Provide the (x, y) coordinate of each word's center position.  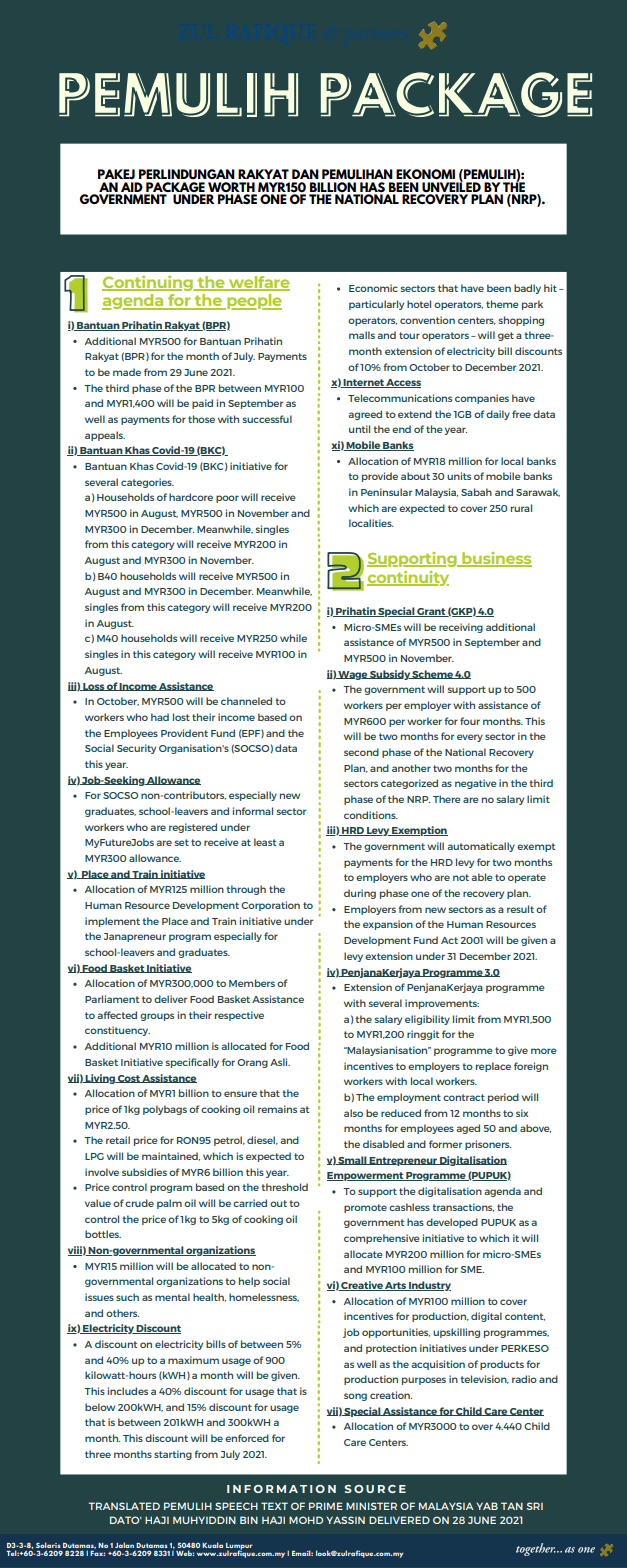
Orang (252, 1063)
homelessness (264, 1297)
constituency (117, 1031)
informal (253, 811)
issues (99, 1297)
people (253, 302)
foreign (531, 1067)
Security (136, 749)
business (496, 559)
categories (147, 483)
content (525, 1317)
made (127, 372)
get (506, 336)
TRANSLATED (124, 1506)
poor (227, 499)
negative (476, 784)
